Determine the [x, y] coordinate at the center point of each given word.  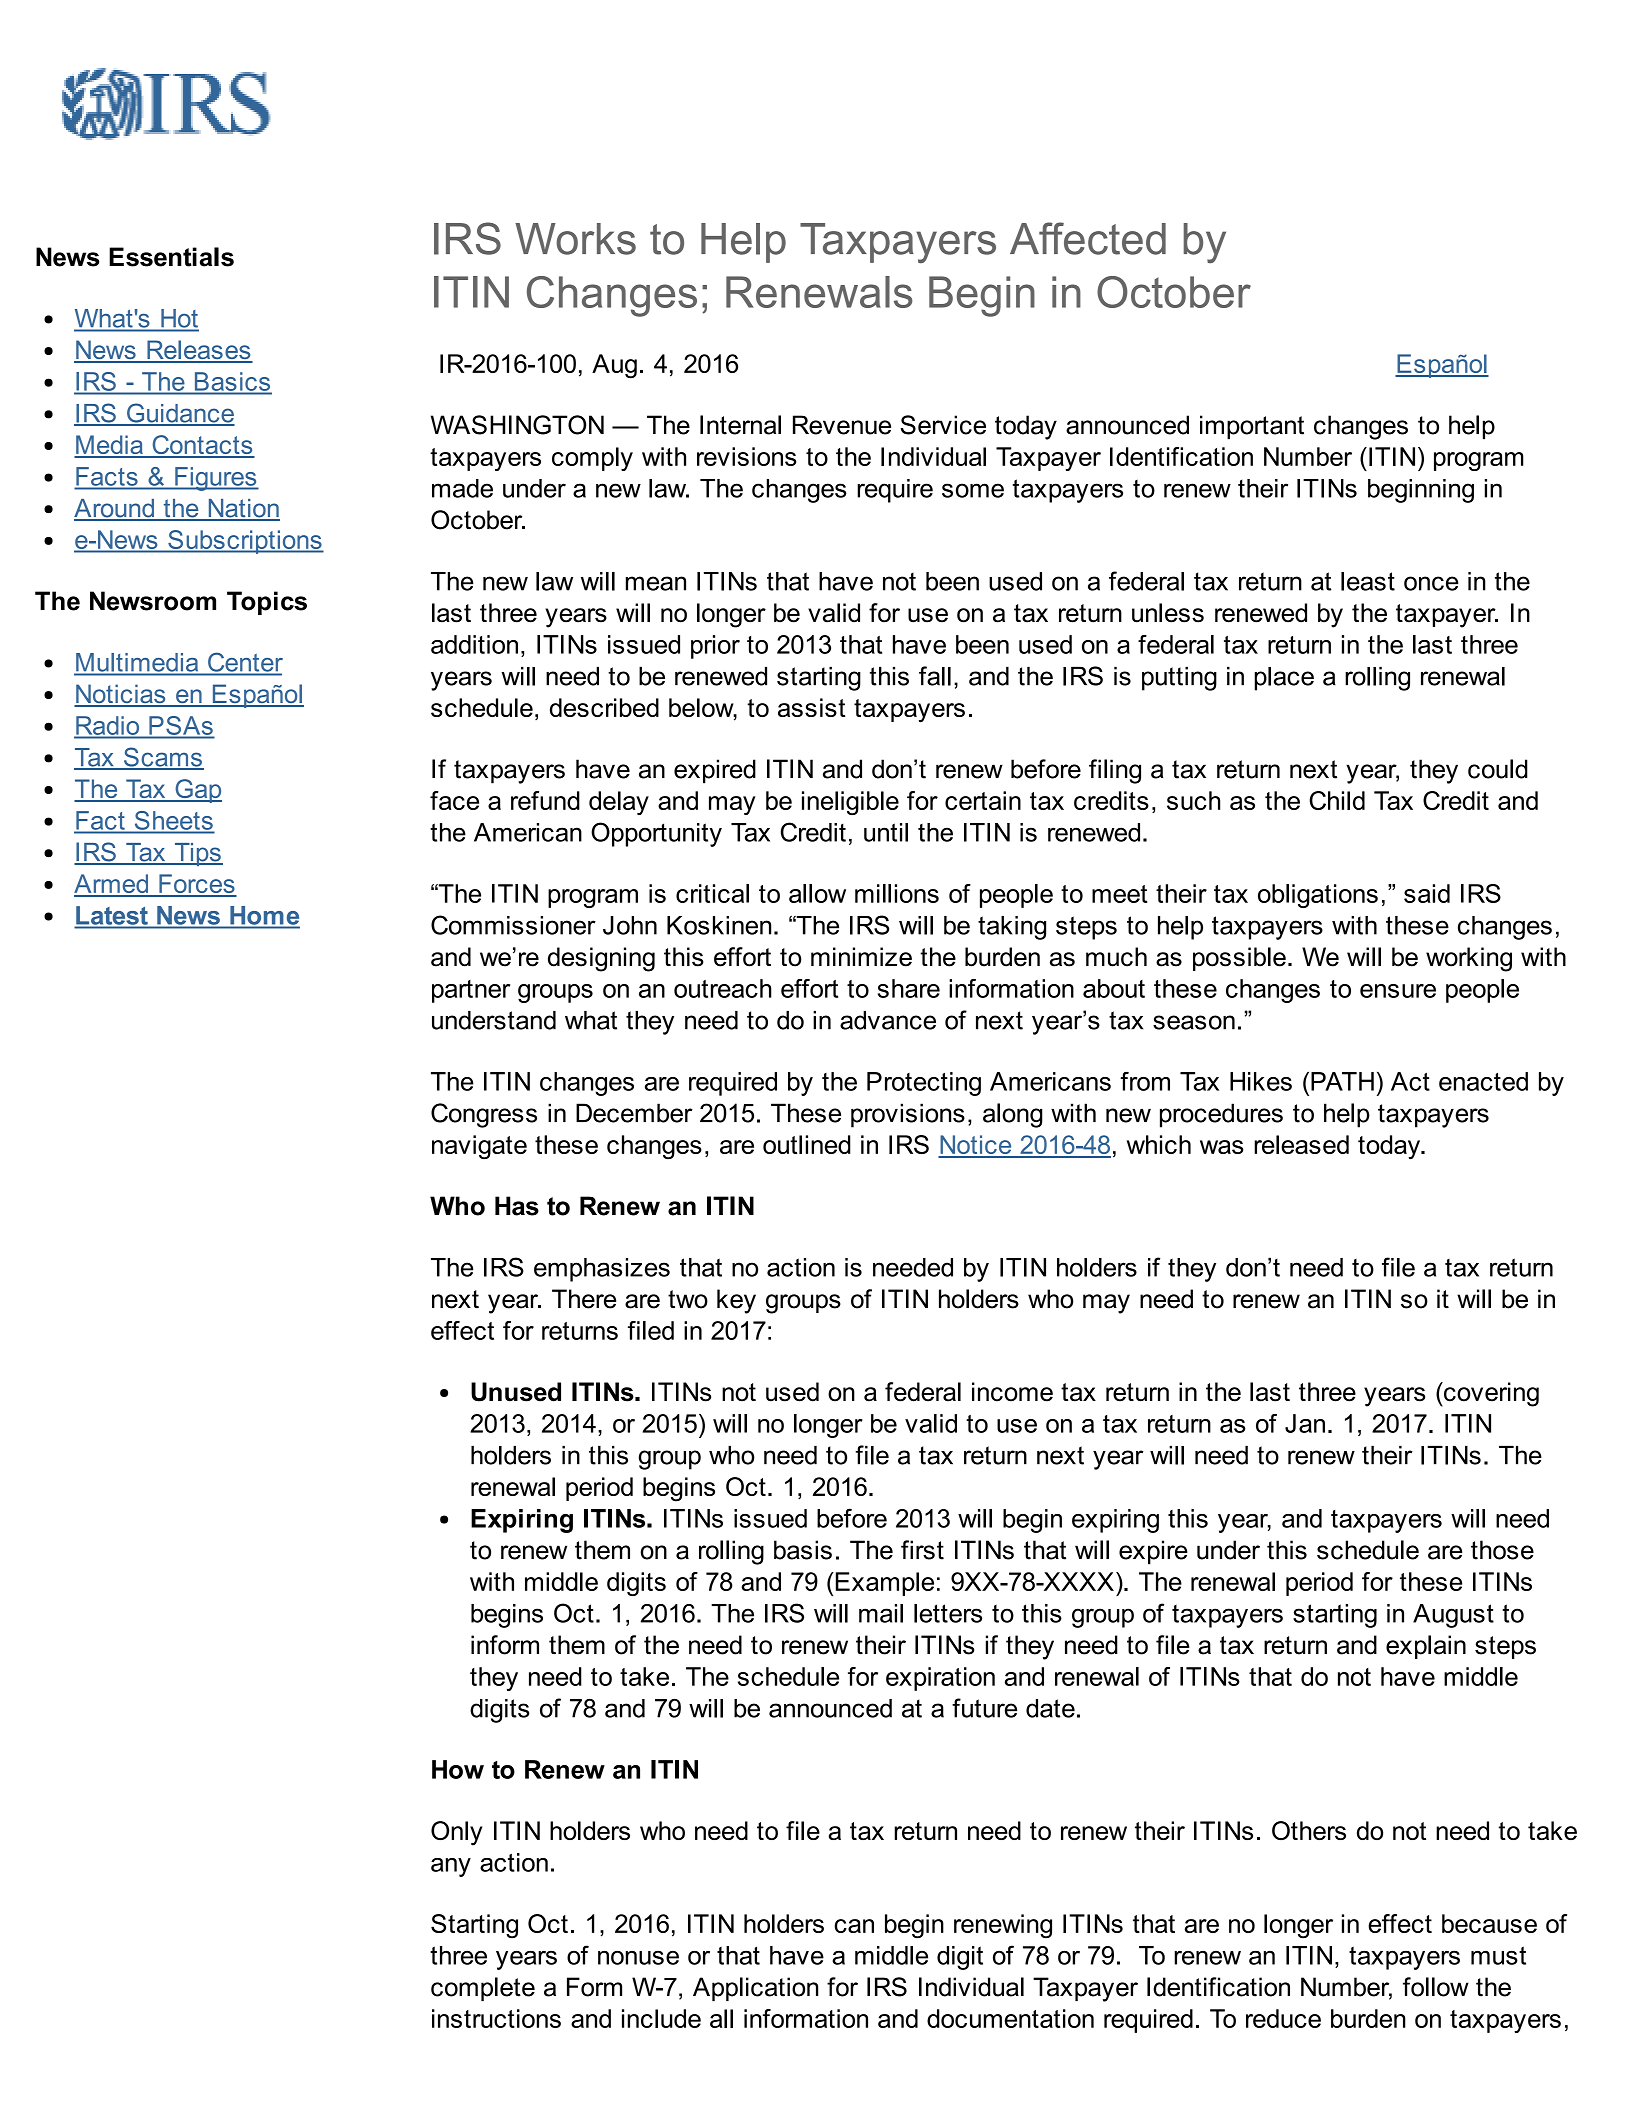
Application [755, 1989]
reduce [1283, 2018]
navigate [479, 1147]
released [1301, 1144]
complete [483, 1989]
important [1252, 427]
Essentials [171, 257]
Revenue [842, 425]
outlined [807, 1144]
